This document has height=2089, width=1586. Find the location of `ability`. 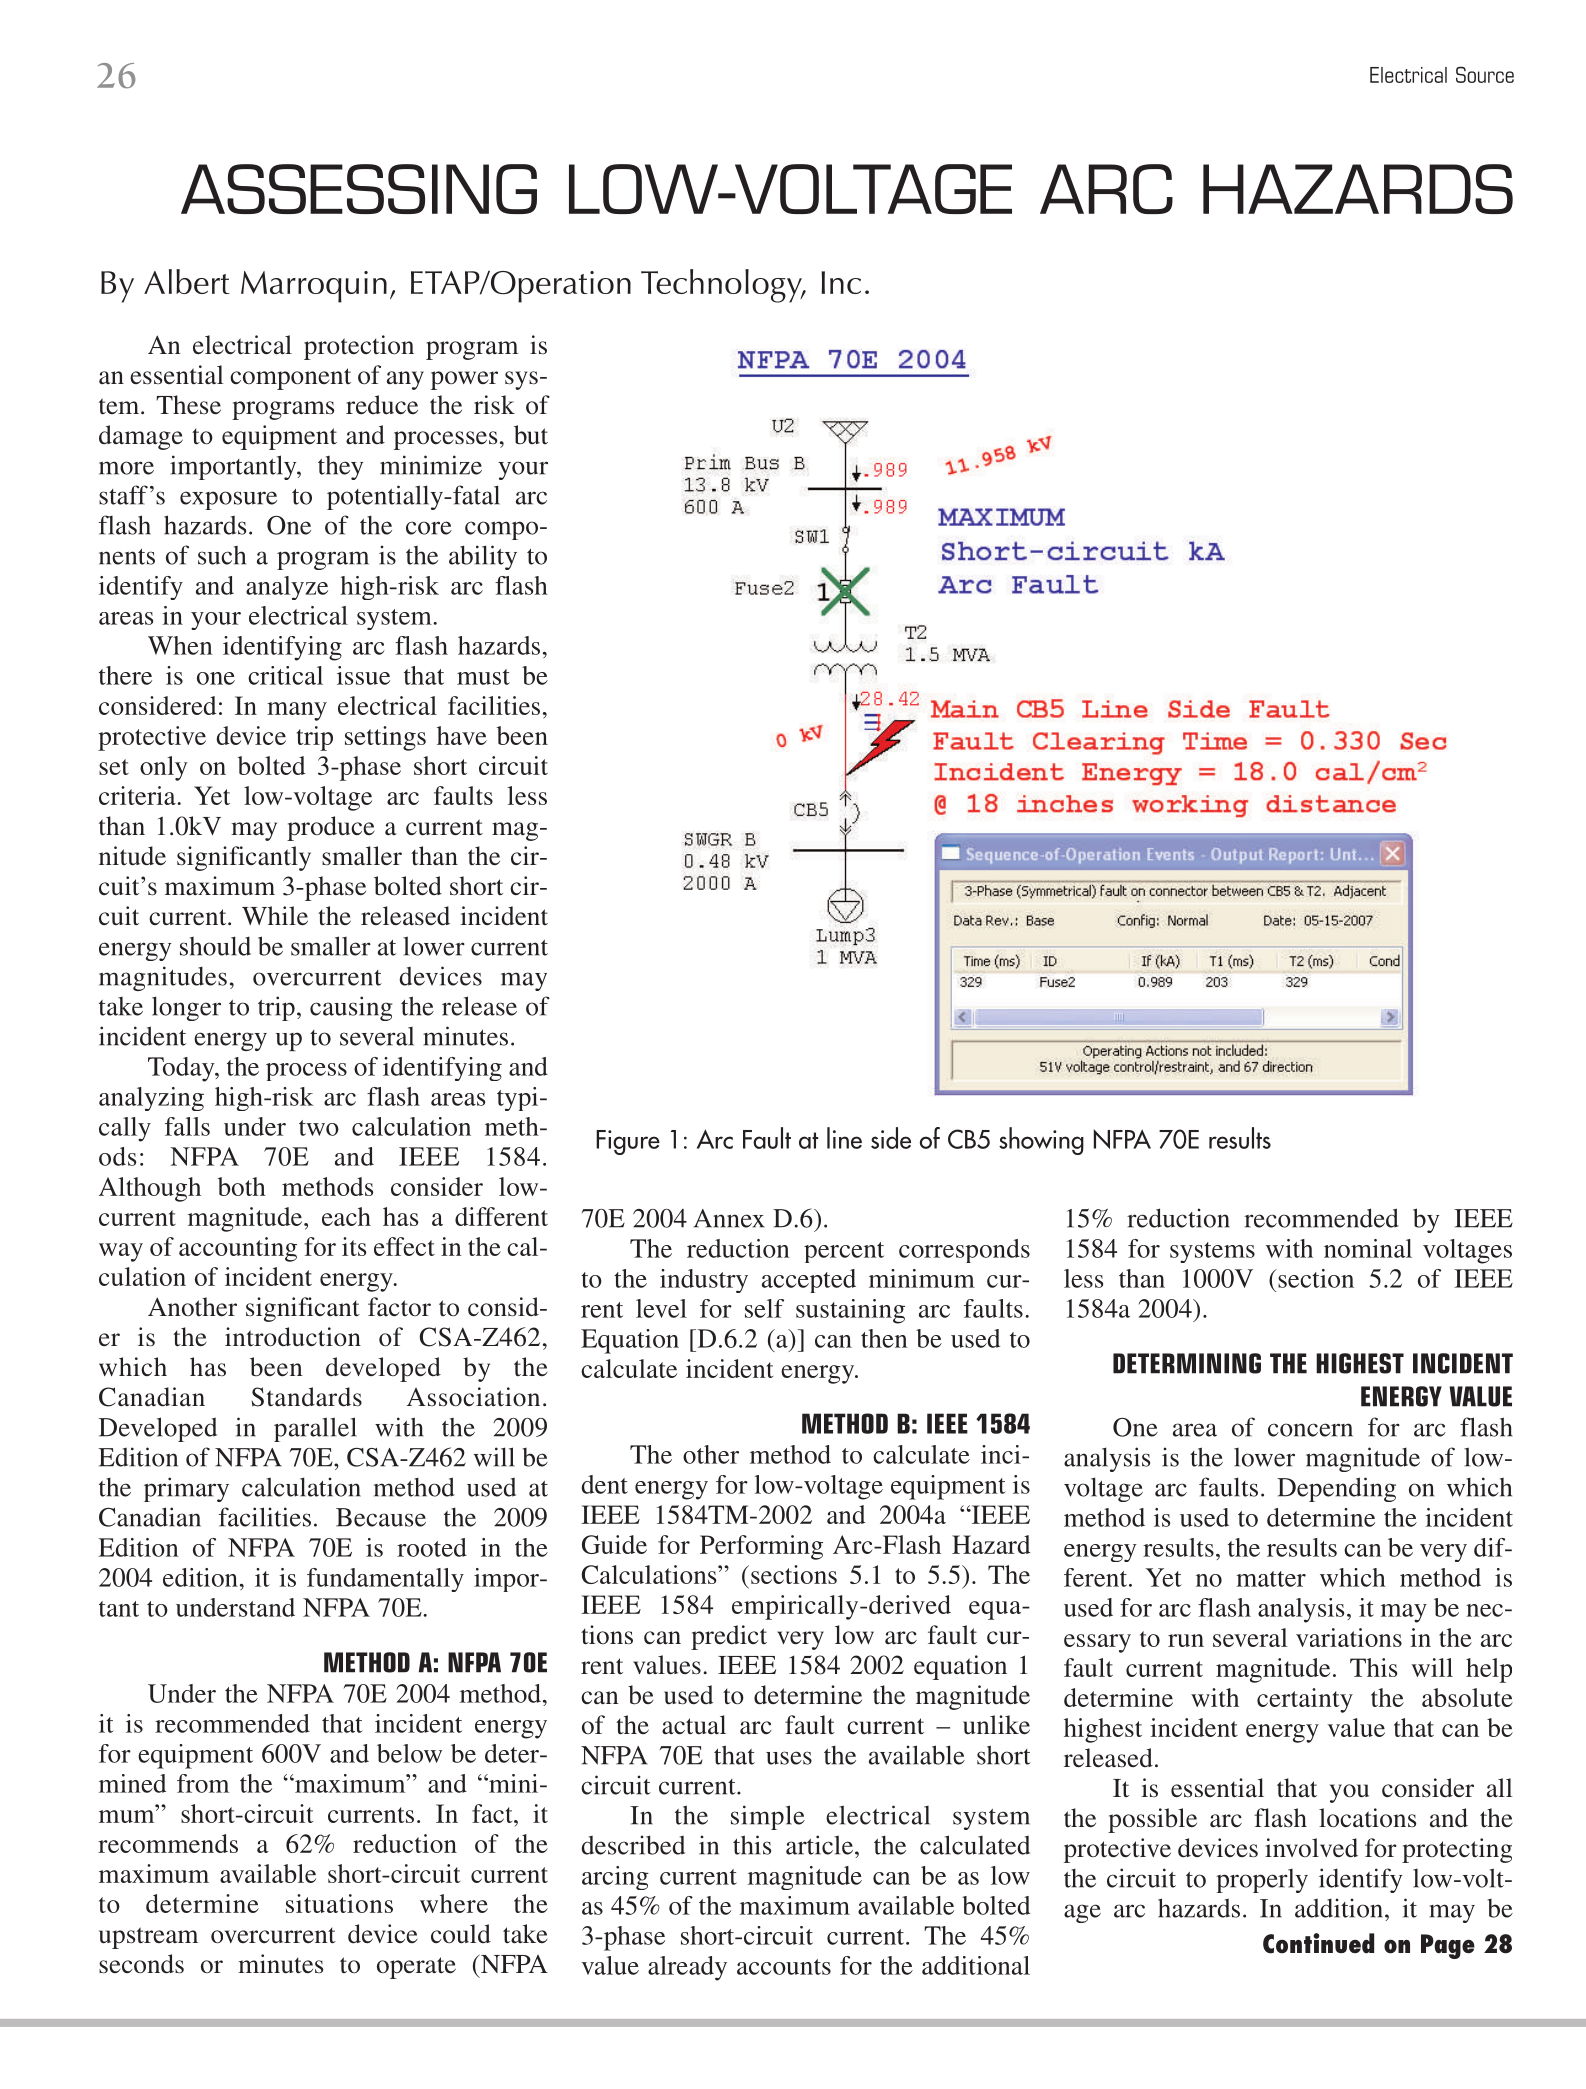

ability is located at coordinates (483, 557).
